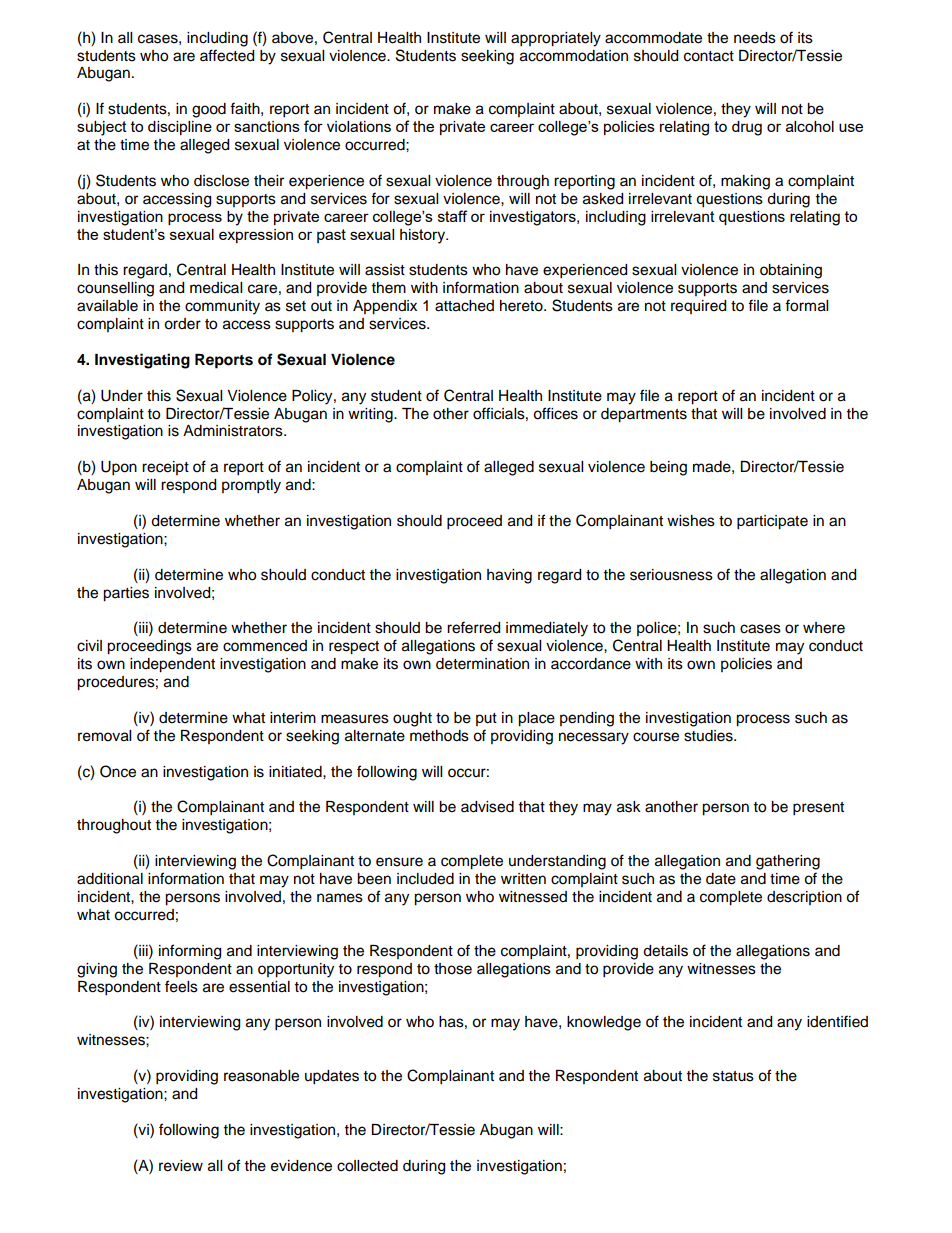 The image size is (952, 1233). Describe the element at coordinates (824, 628) in the screenshot. I see `where` at that location.
